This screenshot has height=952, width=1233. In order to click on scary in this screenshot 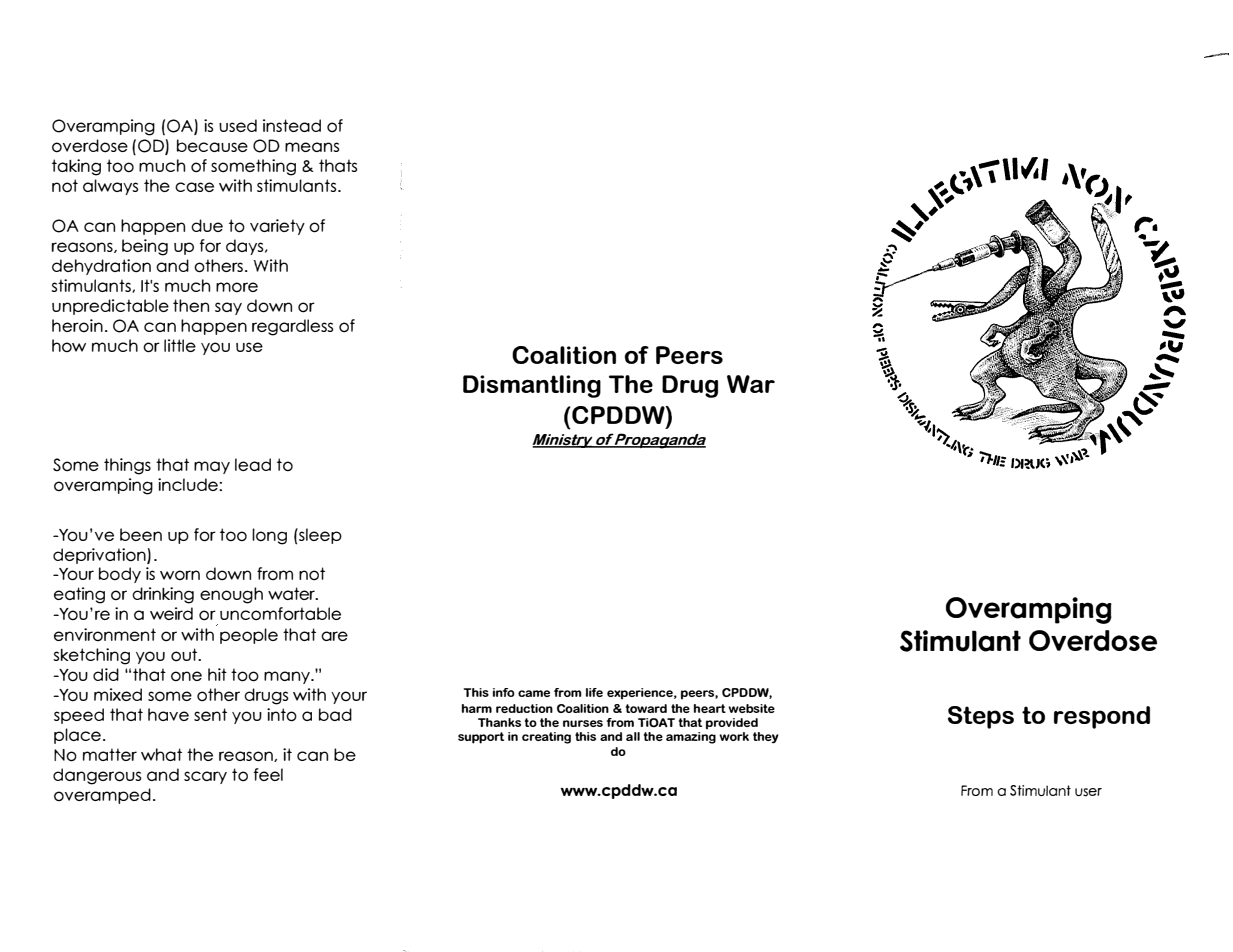, I will do `click(205, 777)`.
